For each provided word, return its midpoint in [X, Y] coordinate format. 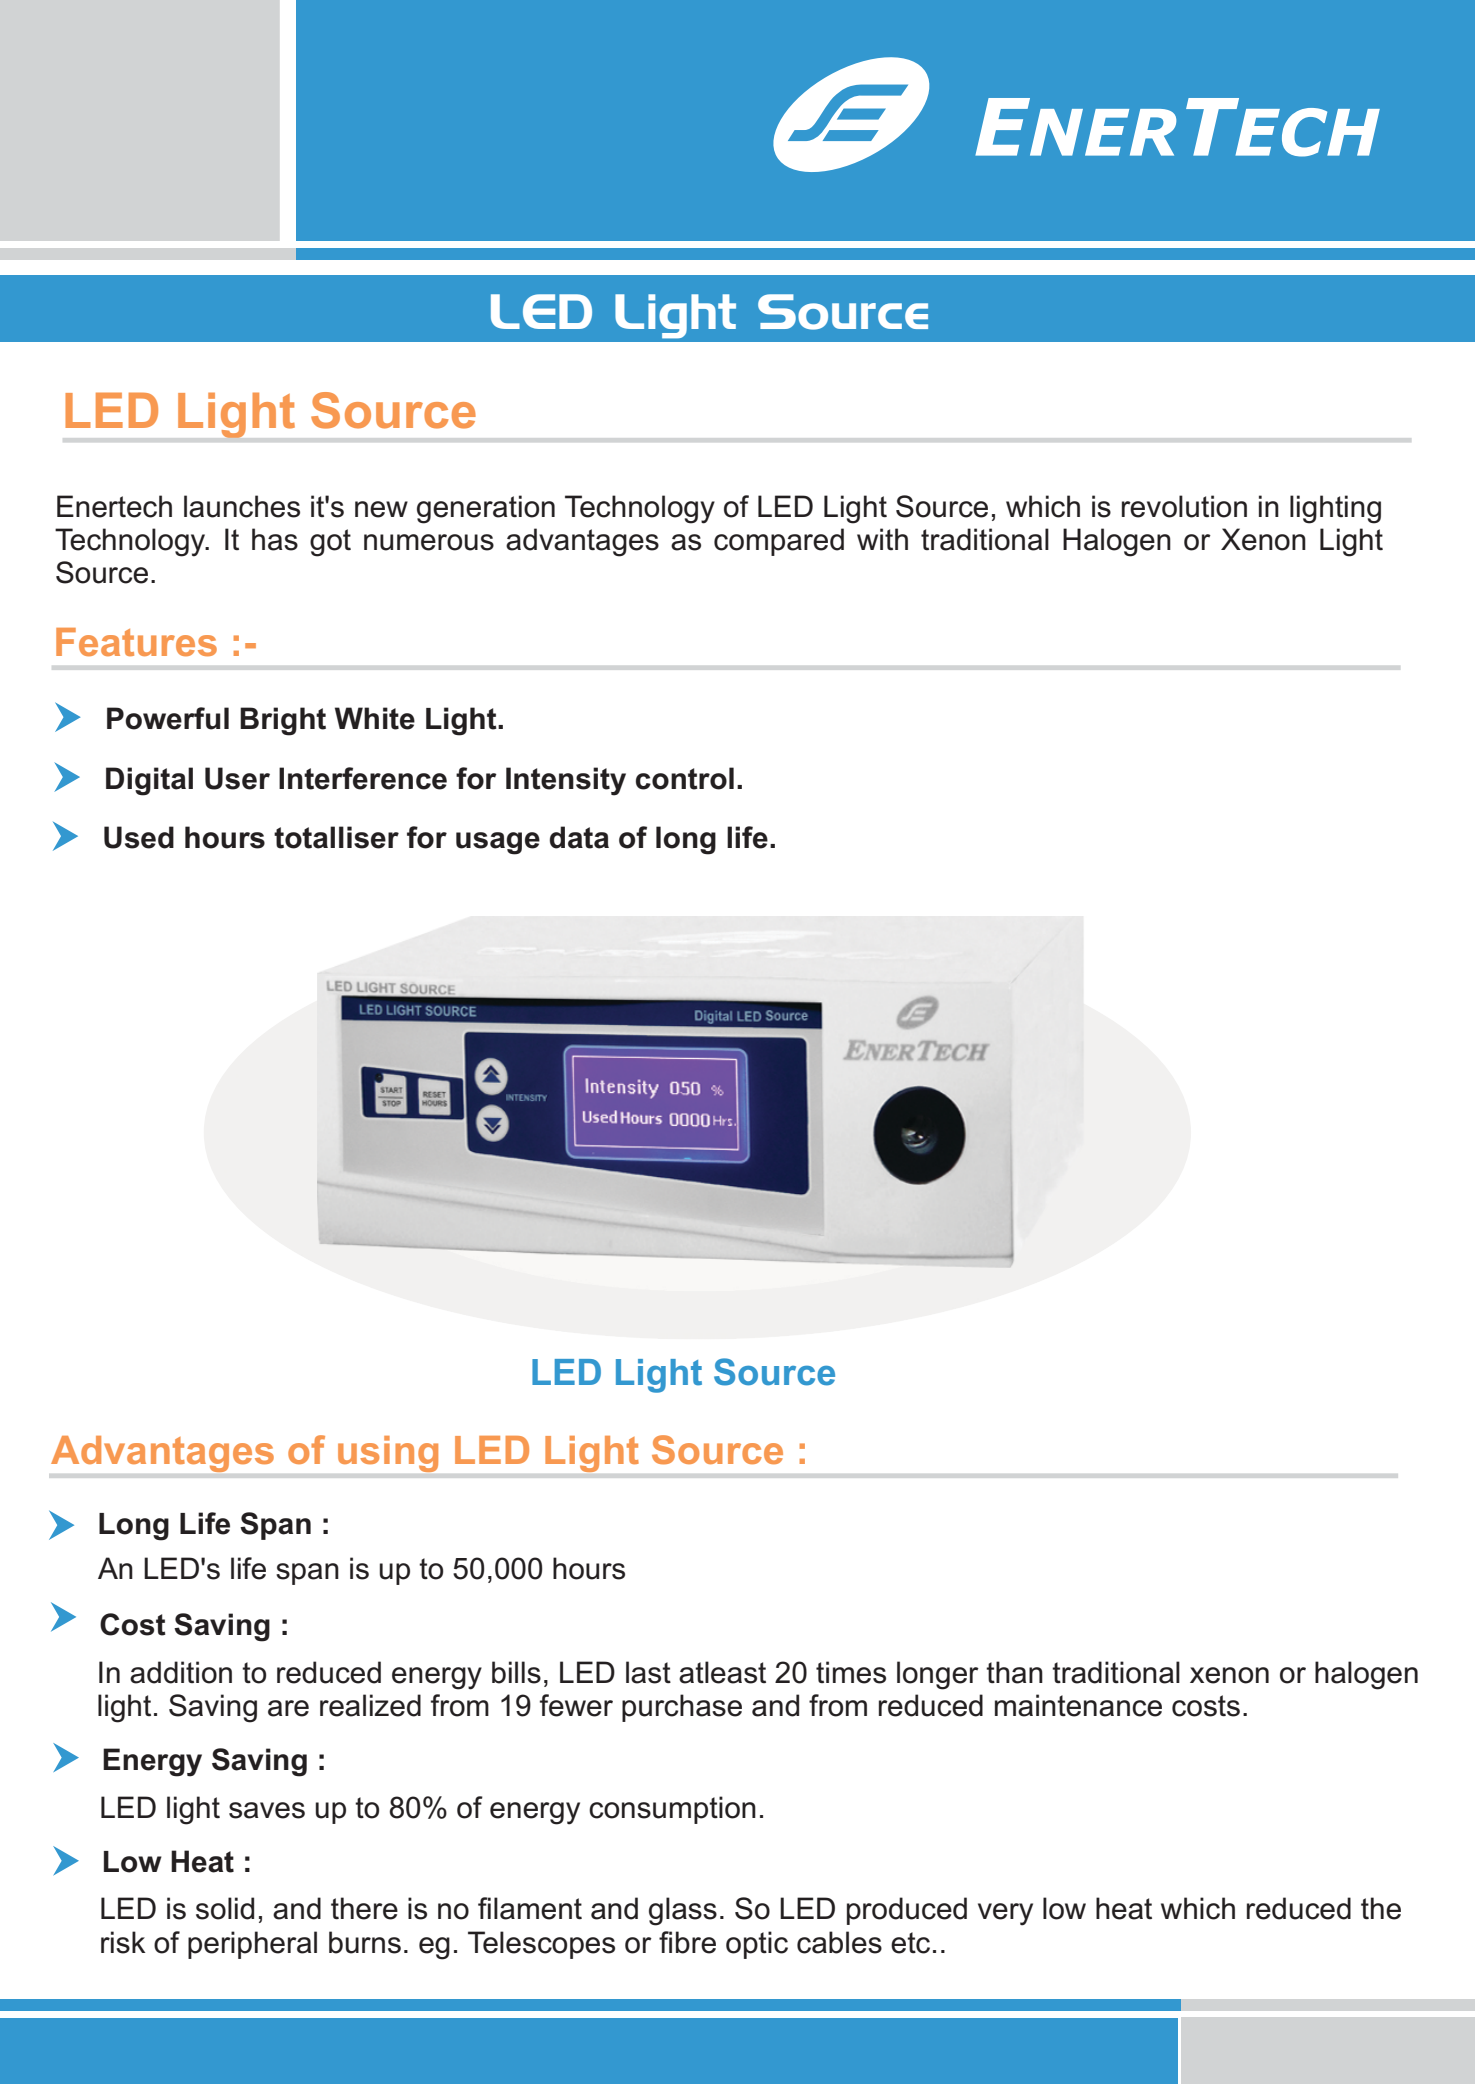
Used [139, 837]
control [685, 778]
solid [225, 1908]
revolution [1184, 506]
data [579, 837]
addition [181, 1672]
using [388, 1454]
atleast [722, 1672]
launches [242, 506]
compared [779, 542]
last [648, 1672]
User [237, 778]
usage [498, 843]
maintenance [1078, 1705]
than [1014, 1672]
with [882, 539]
